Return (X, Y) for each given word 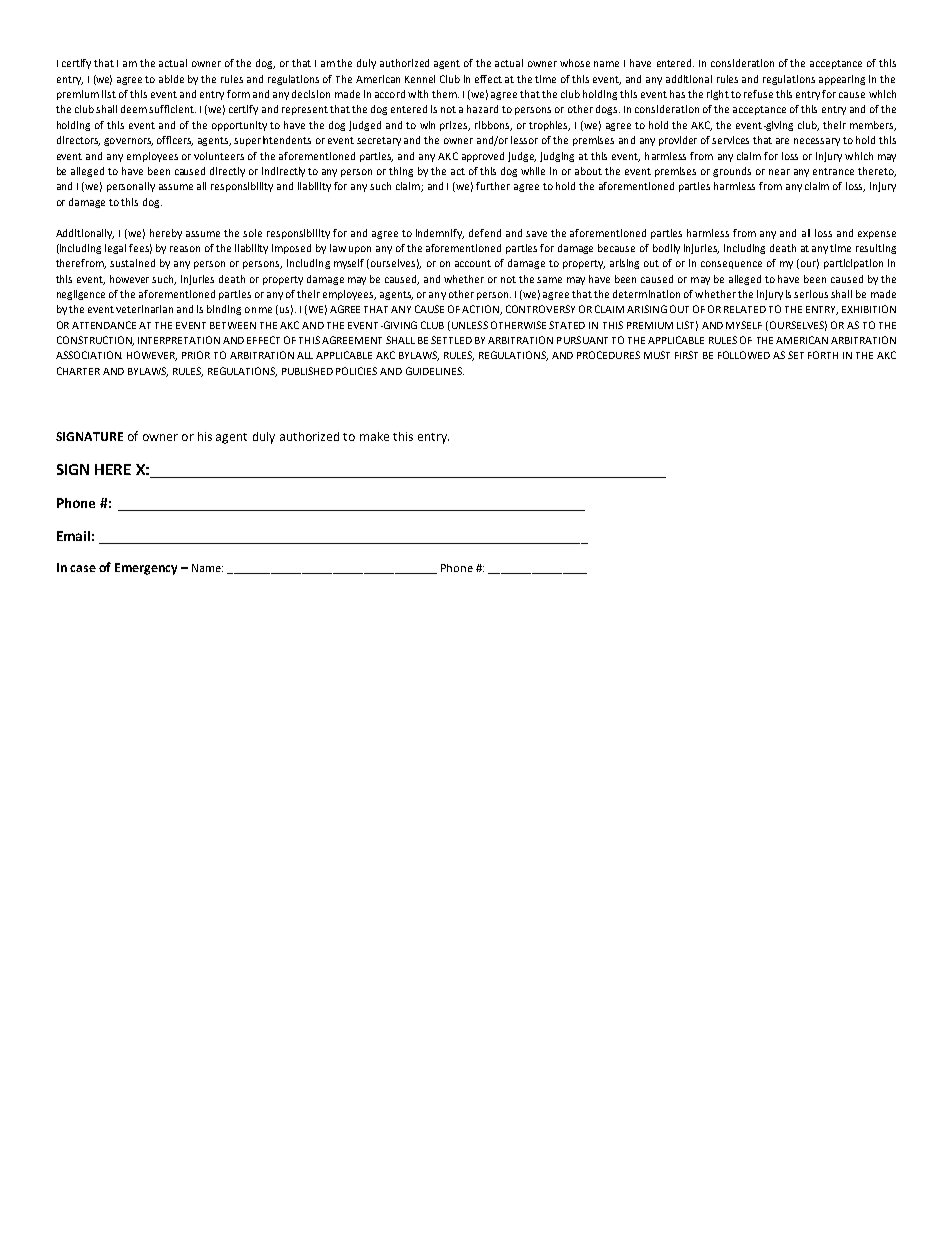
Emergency (146, 569)
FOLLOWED (744, 355)
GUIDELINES (435, 371)
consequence (731, 265)
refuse (758, 94)
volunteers (219, 156)
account (473, 263)
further (493, 186)
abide (171, 79)
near (779, 172)
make (374, 436)
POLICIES (356, 371)
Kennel (420, 79)
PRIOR (196, 355)
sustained (132, 263)
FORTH (823, 355)
